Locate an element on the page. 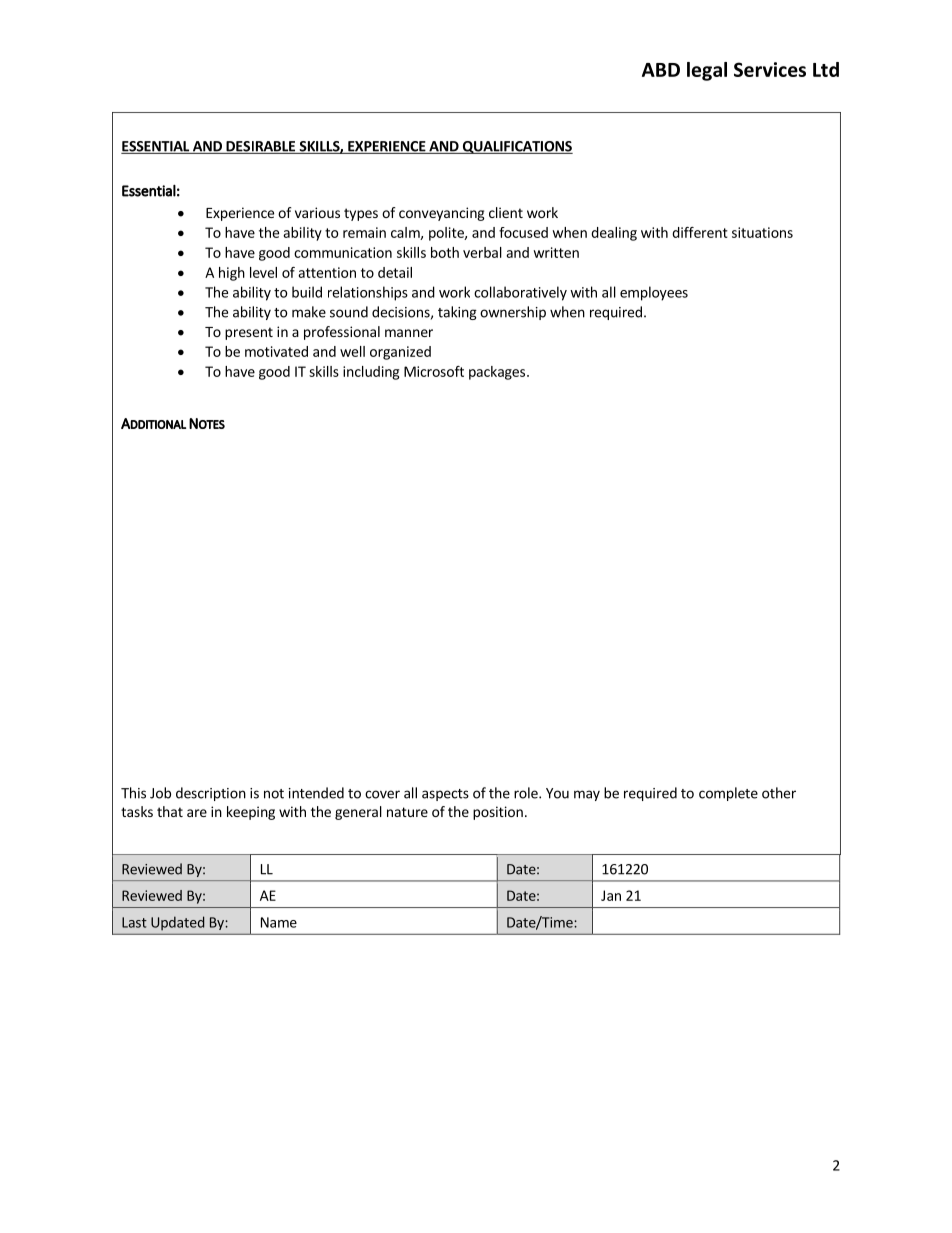 This page has width=952, height=1233. QUALIFICATIONS is located at coordinates (516, 147).
